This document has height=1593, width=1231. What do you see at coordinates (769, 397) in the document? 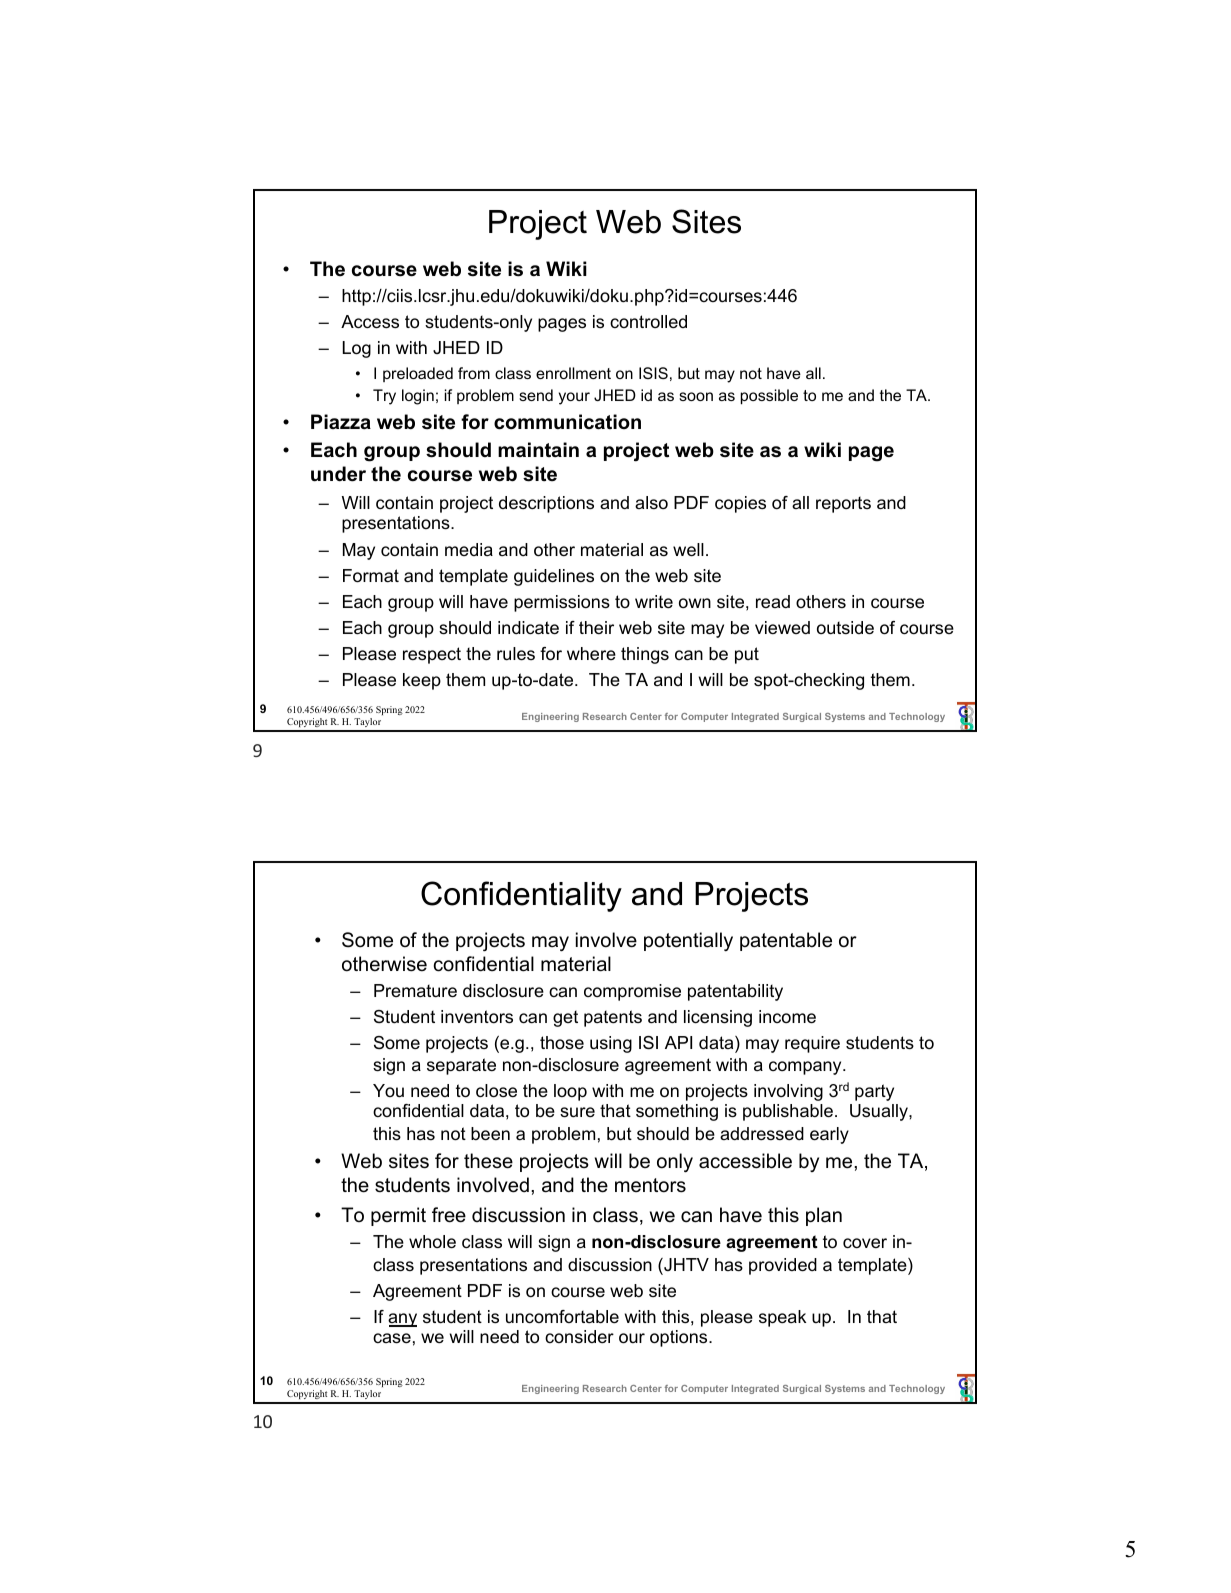
I see `possible` at bounding box center [769, 397].
